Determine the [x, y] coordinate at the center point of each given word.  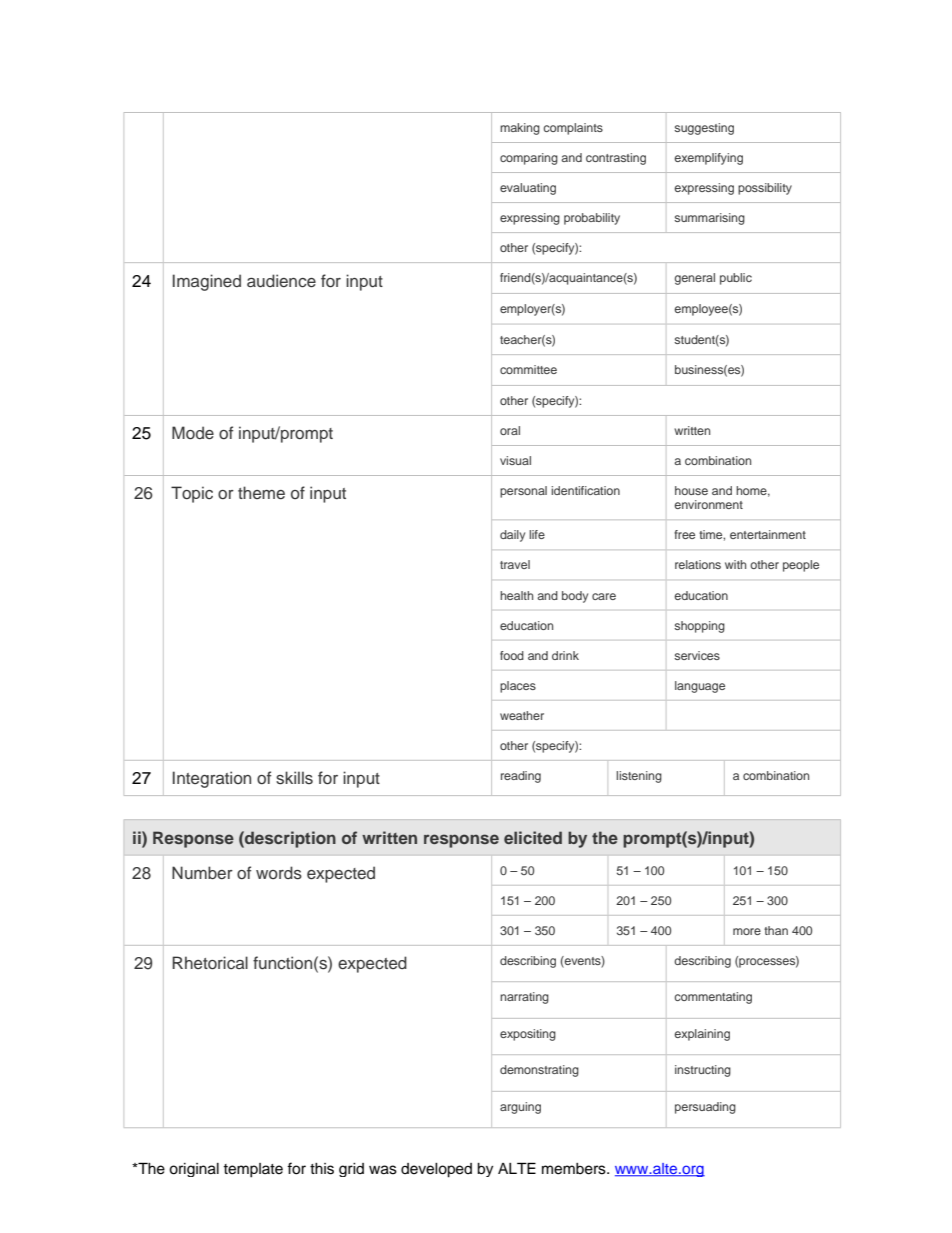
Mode [193, 433]
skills [294, 778]
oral [510, 430]
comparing [529, 159]
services [697, 655]
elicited [533, 837]
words [279, 873]
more [747, 931]
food [512, 655]
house [691, 490]
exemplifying [708, 159]
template [253, 1170]
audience [281, 281]
